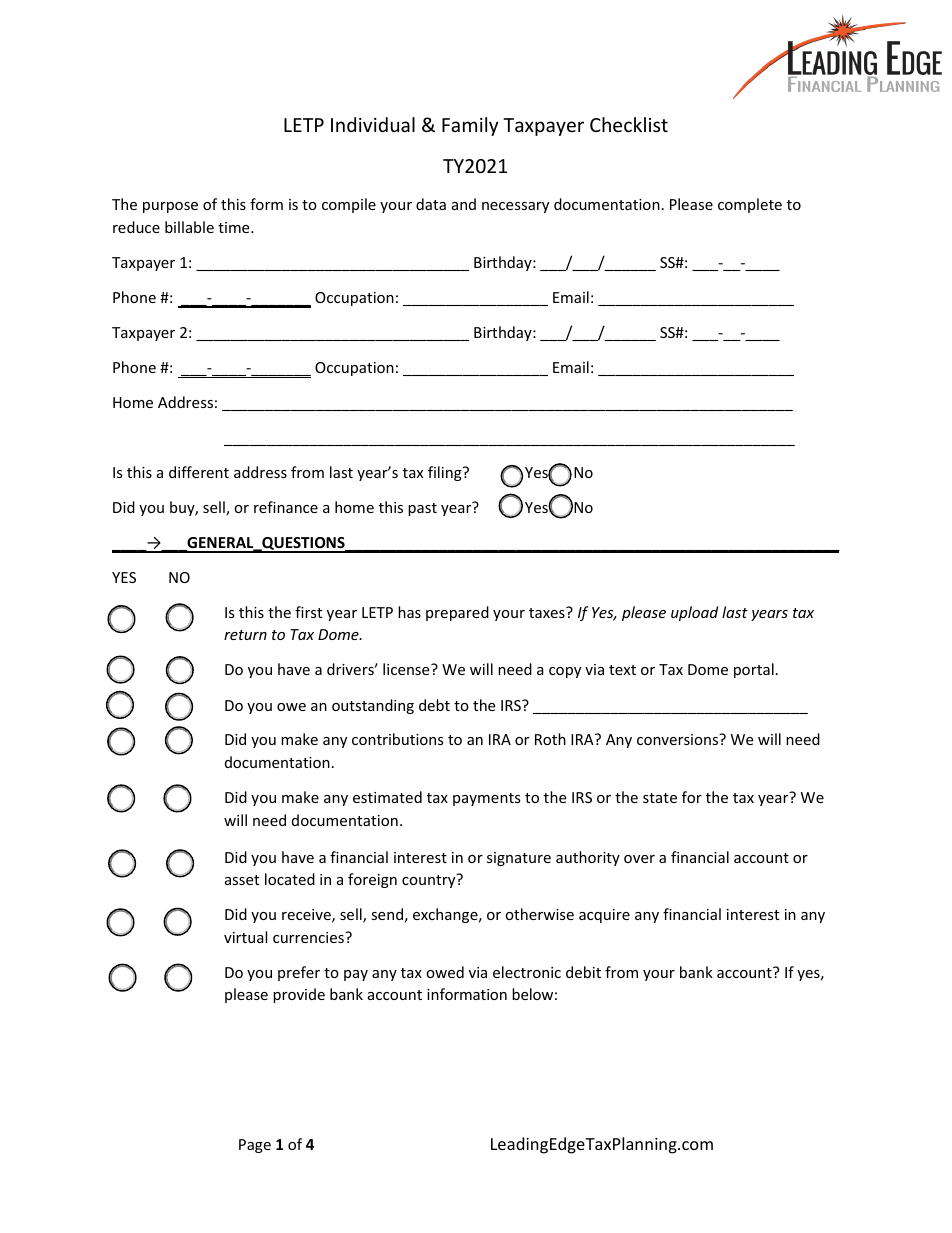 The image size is (952, 1233). Describe the element at coordinates (694, 613) in the screenshot. I see `upload` at that location.
